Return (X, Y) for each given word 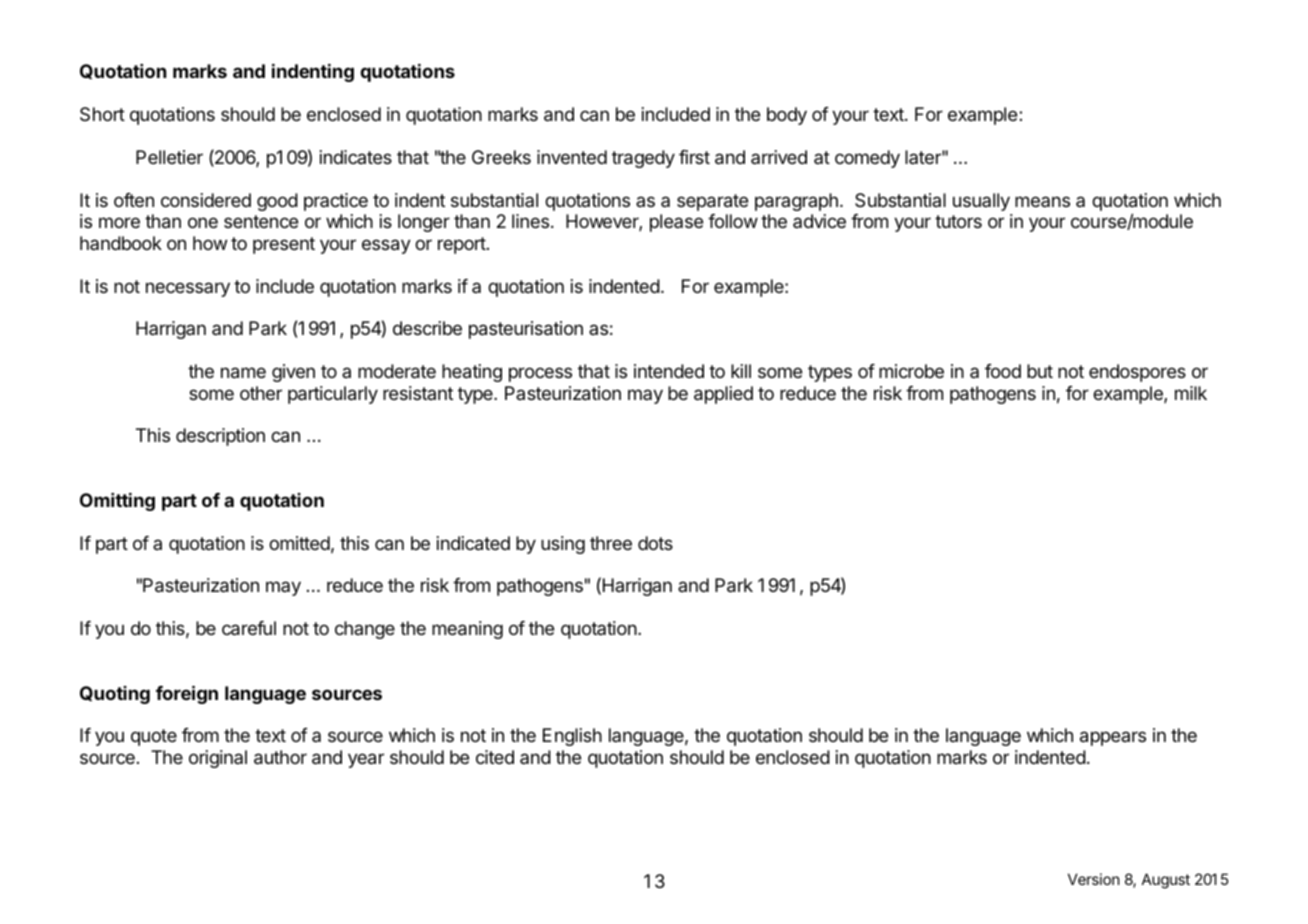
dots (655, 543)
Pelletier (169, 157)
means (1042, 201)
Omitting (117, 502)
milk (1191, 393)
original (218, 759)
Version (1094, 879)
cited (495, 757)
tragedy (643, 159)
